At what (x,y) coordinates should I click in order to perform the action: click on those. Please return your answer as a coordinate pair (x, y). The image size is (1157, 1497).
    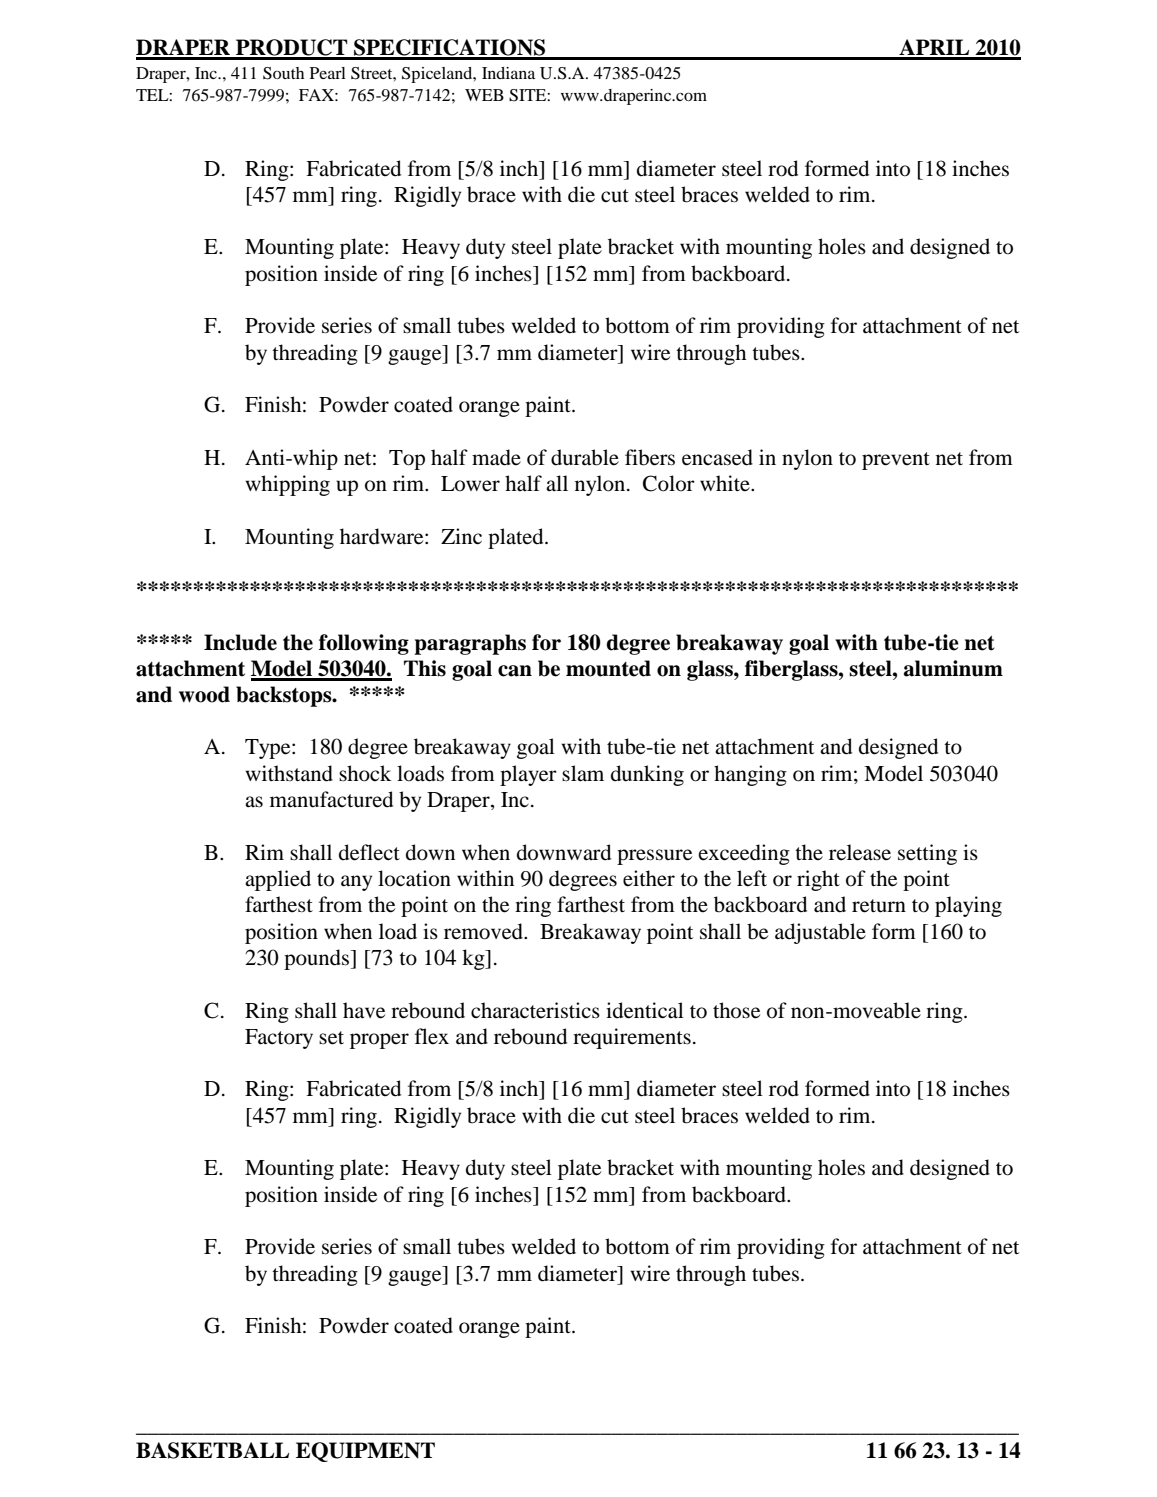
    Looking at the image, I should click on (736, 1010).
